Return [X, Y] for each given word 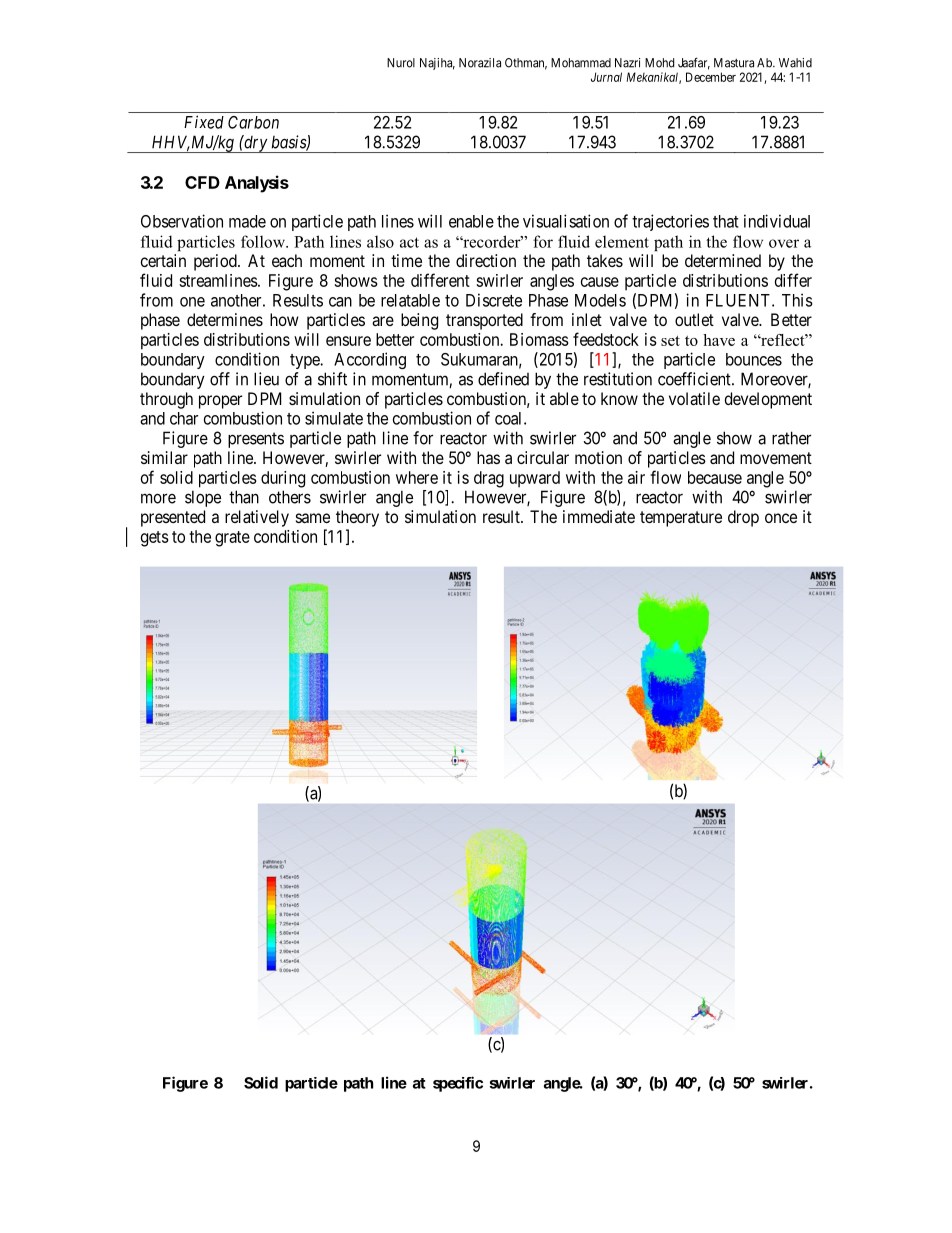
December [711, 77]
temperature [681, 519]
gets [155, 539]
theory [357, 518]
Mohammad [581, 63]
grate [232, 539]
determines [225, 319]
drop [743, 518]
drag [489, 479]
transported [484, 321]
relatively [257, 518]
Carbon [253, 122]
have [719, 340]
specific [458, 1084]
